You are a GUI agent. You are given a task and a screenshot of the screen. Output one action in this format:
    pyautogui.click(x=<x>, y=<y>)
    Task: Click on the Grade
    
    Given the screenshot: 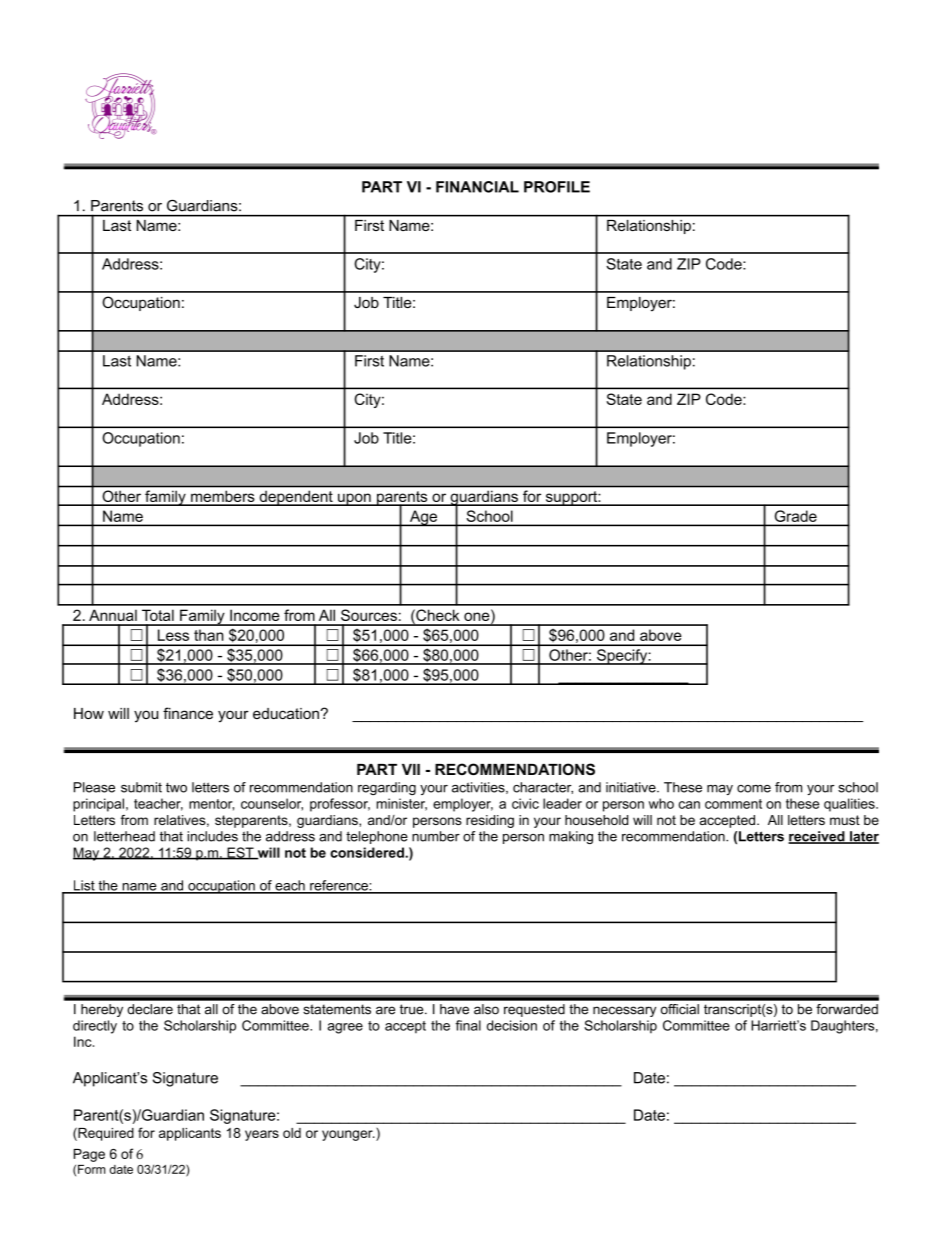 What is the action you would take?
    pyautogui.click(x=796, y=516)
